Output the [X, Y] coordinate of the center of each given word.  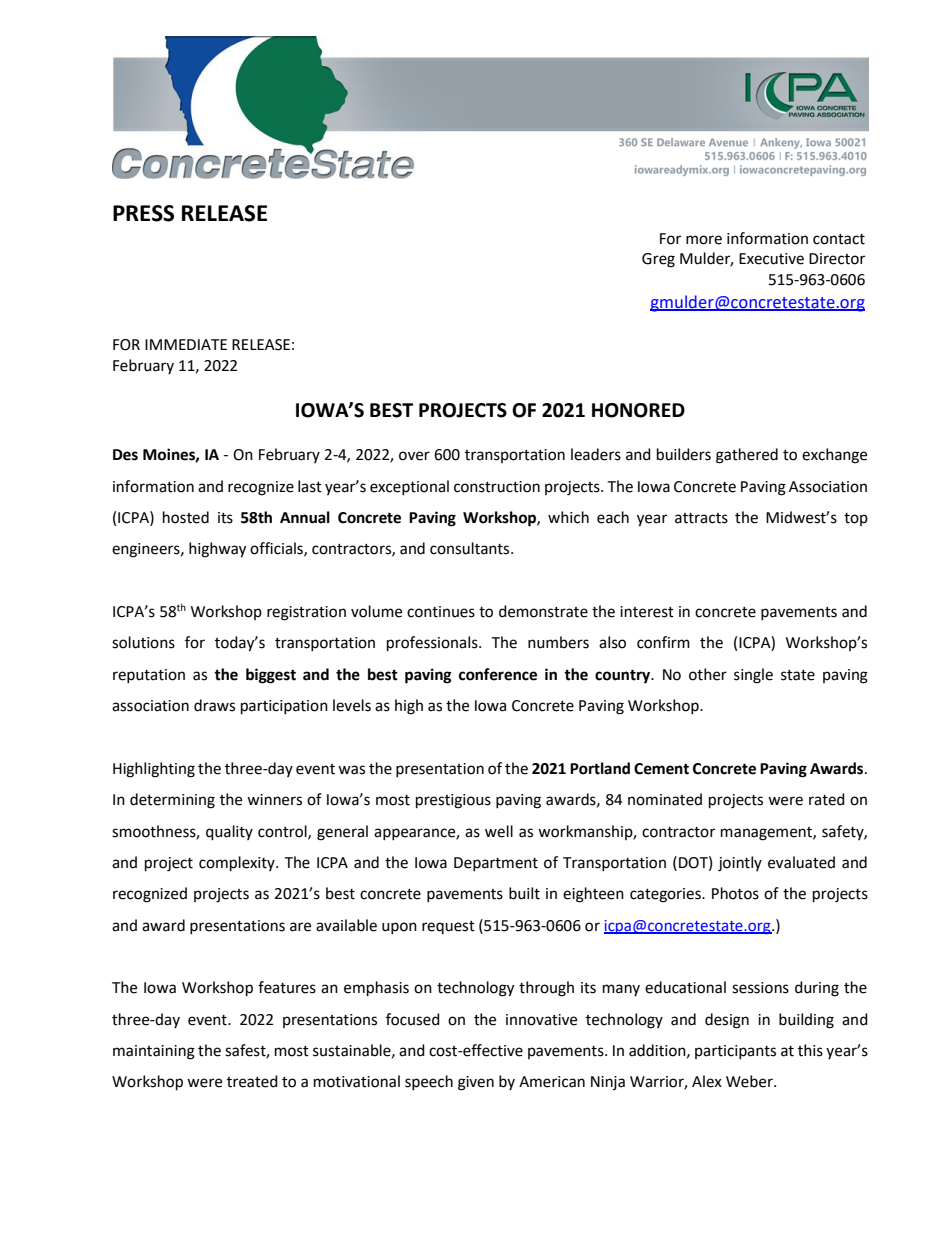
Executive [771, 259]
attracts [701, 518]
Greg [658, 260]
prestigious [453, 801]
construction [497, 487]
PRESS [143, 213]
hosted [186, 517]
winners [274, 800]
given [476, 1083]
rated [827, 799]
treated [252, 1081]
